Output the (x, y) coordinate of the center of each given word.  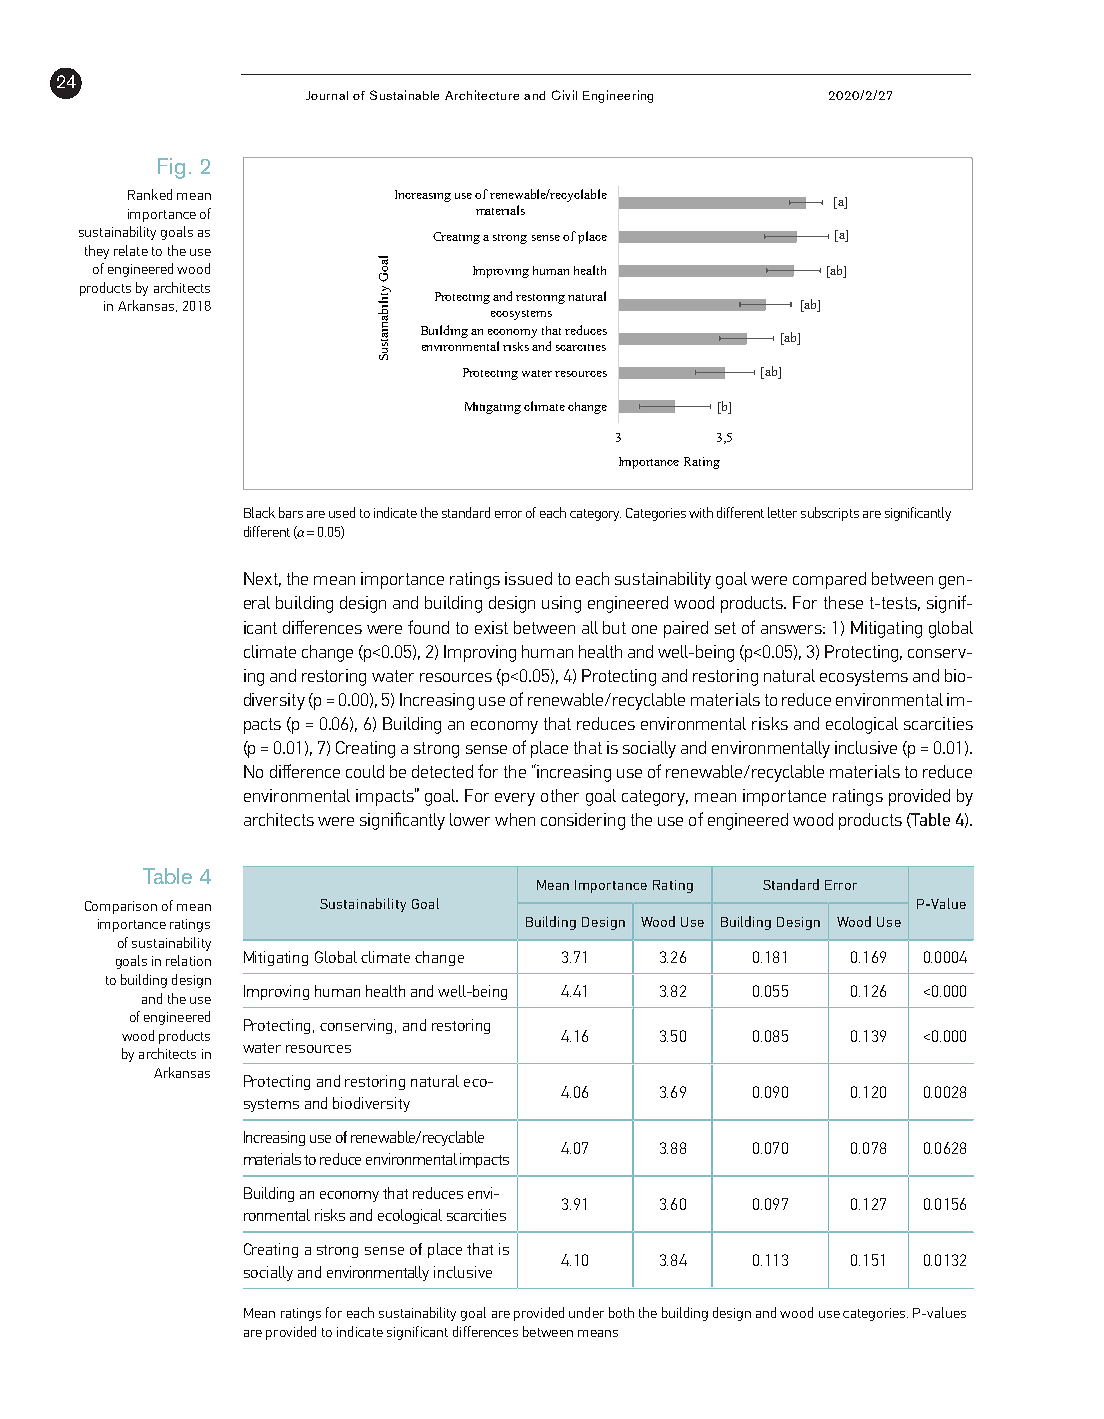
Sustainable (404, 95)
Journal (327, 95)
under (586, 1312)
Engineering (618, 96)
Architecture (482, 95)
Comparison (121, 907)
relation (188, 960)
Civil (564, 95)
